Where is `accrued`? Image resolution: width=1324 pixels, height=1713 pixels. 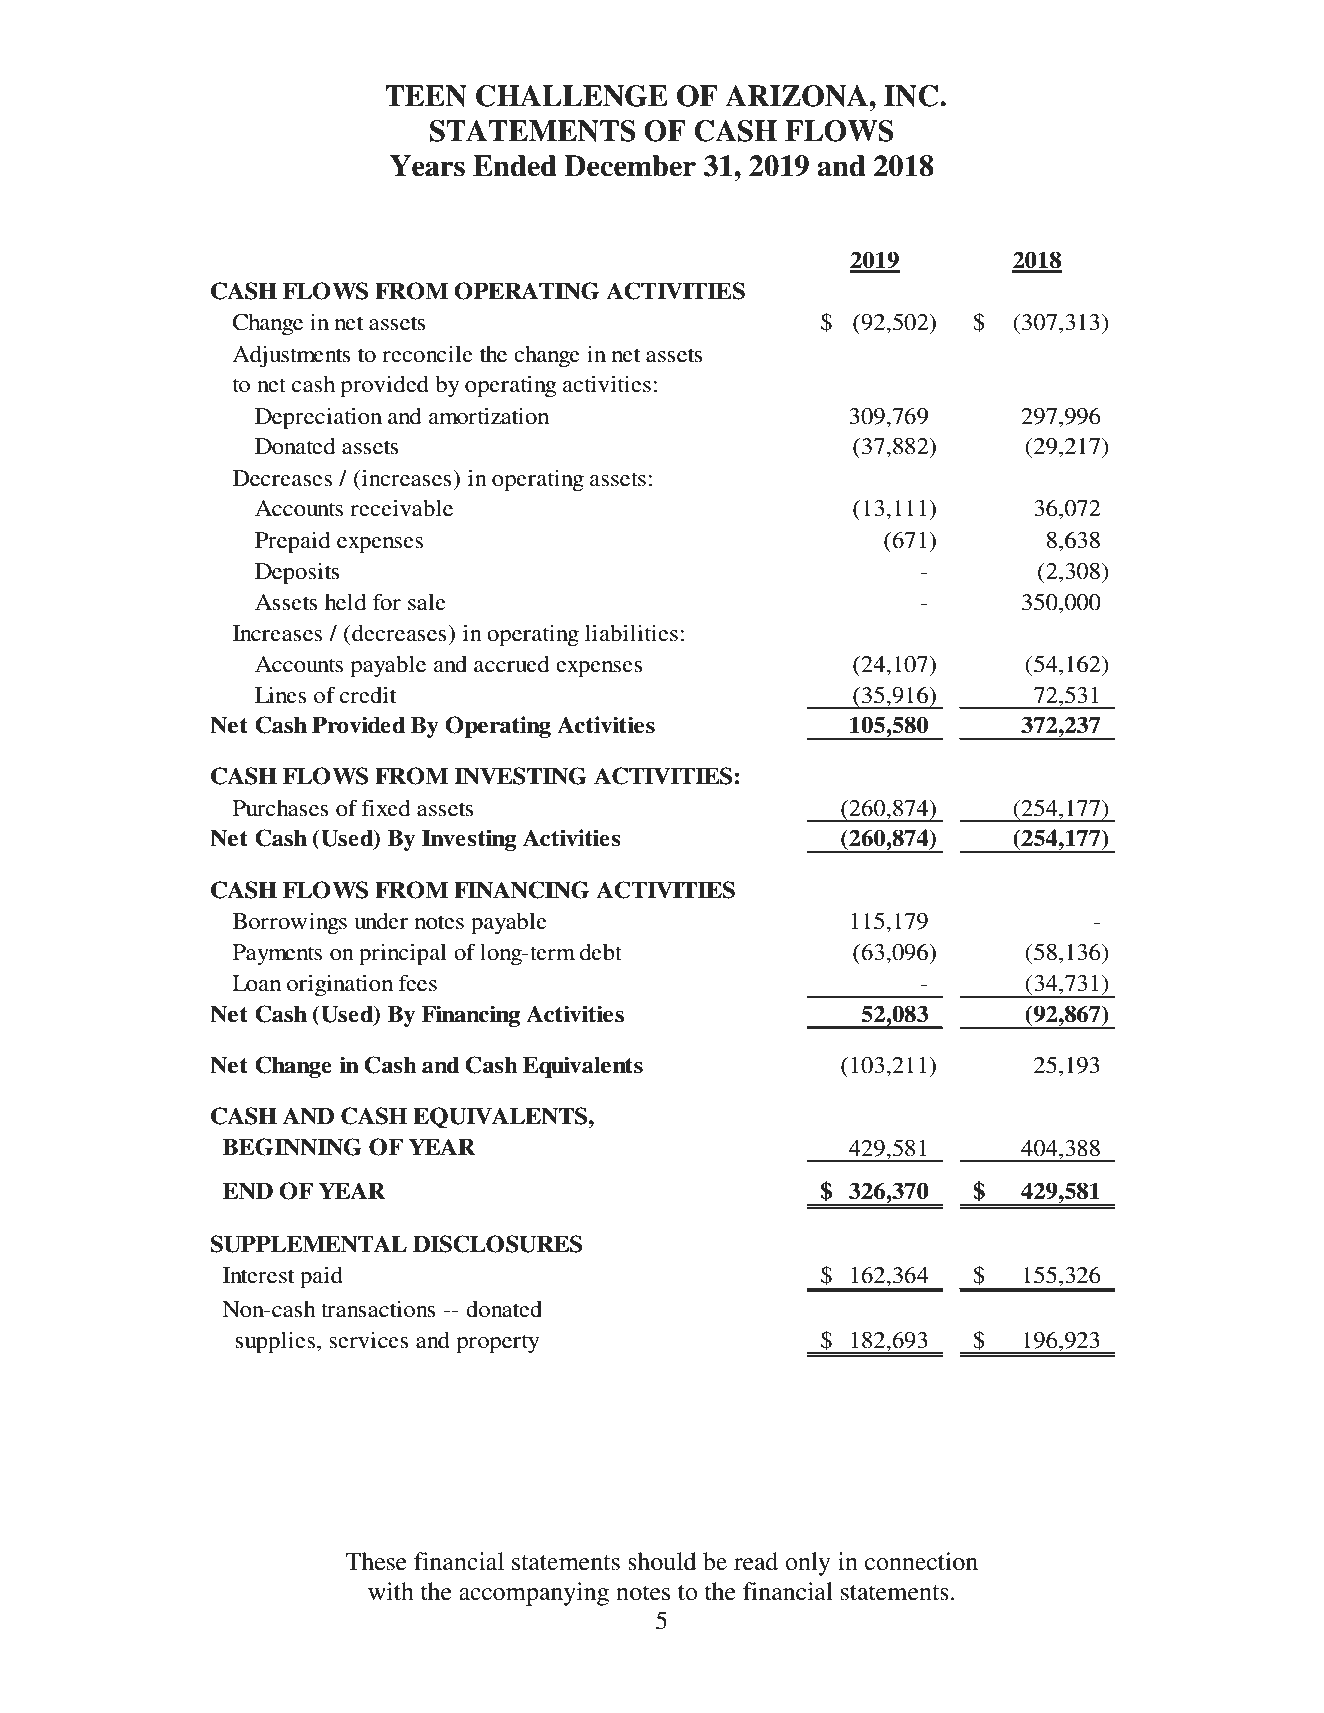
accrued is located at coordinates (511, 664).
